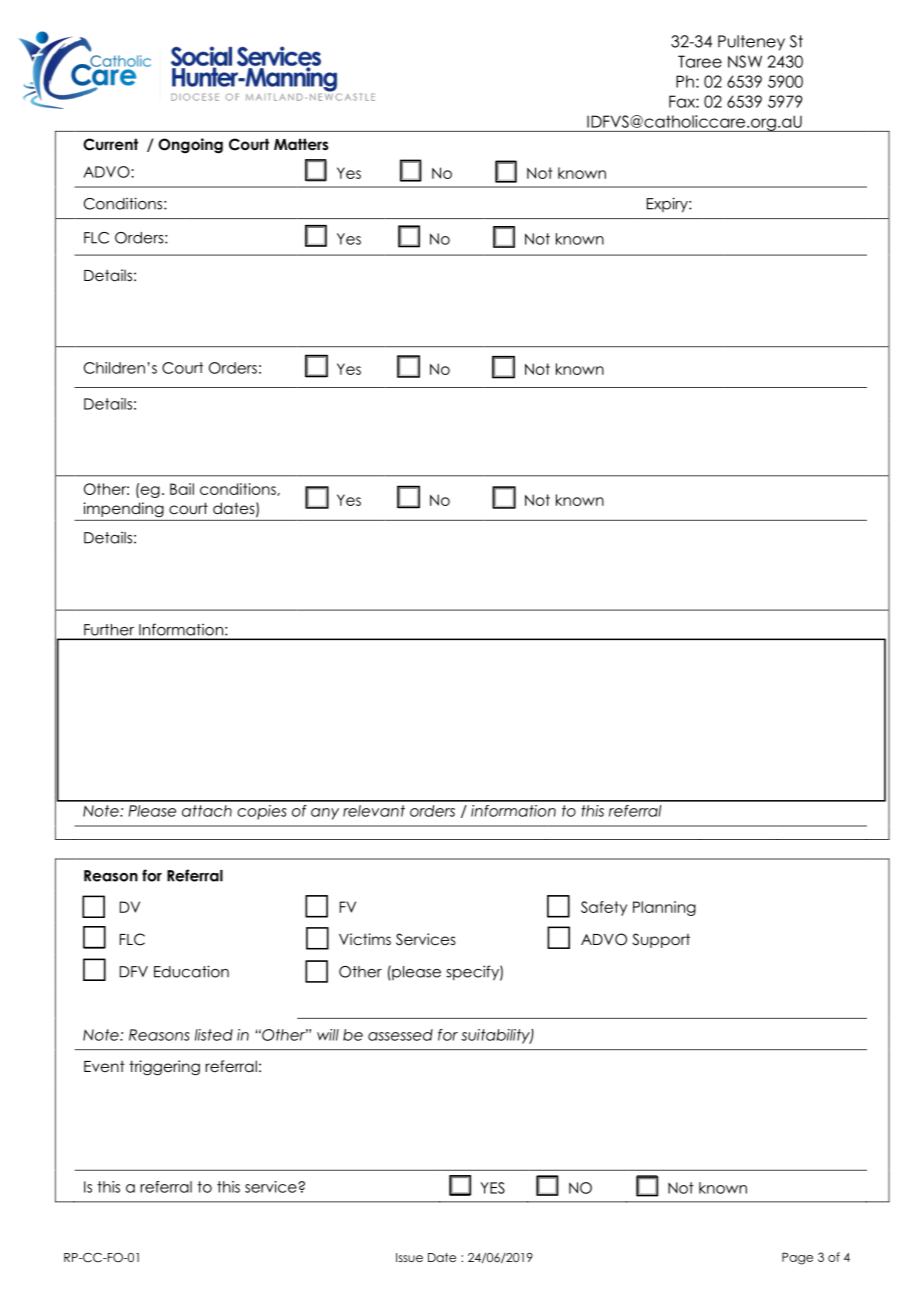 This screenshot has width=924, height=1308. What do you see at coordinates (664, 908) in the screenshot?
I see `Planning` at bounding box center [664, 908].
